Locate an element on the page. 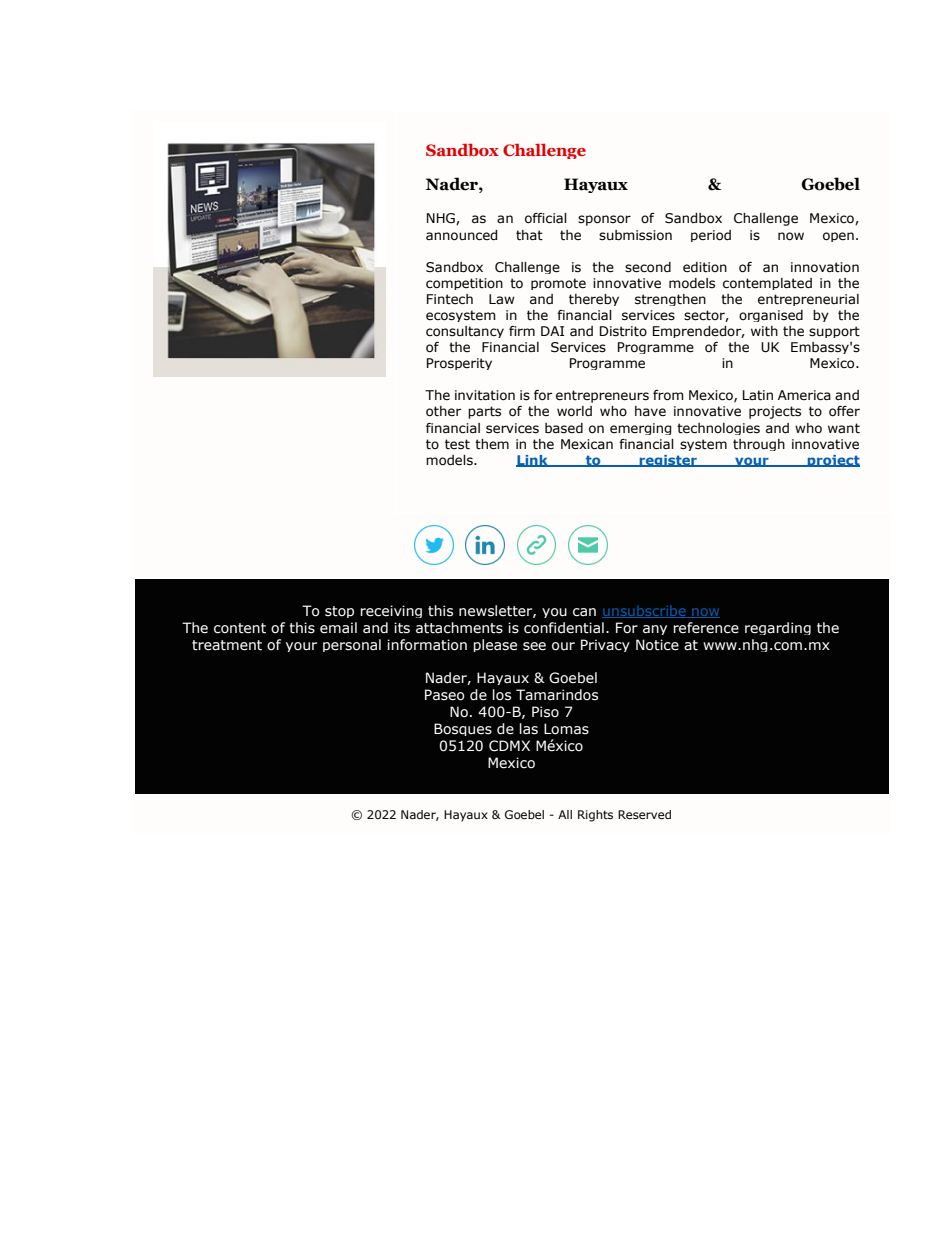 The height and width of the page is (1233, 952). Link is located at coordinates (533, 461).
